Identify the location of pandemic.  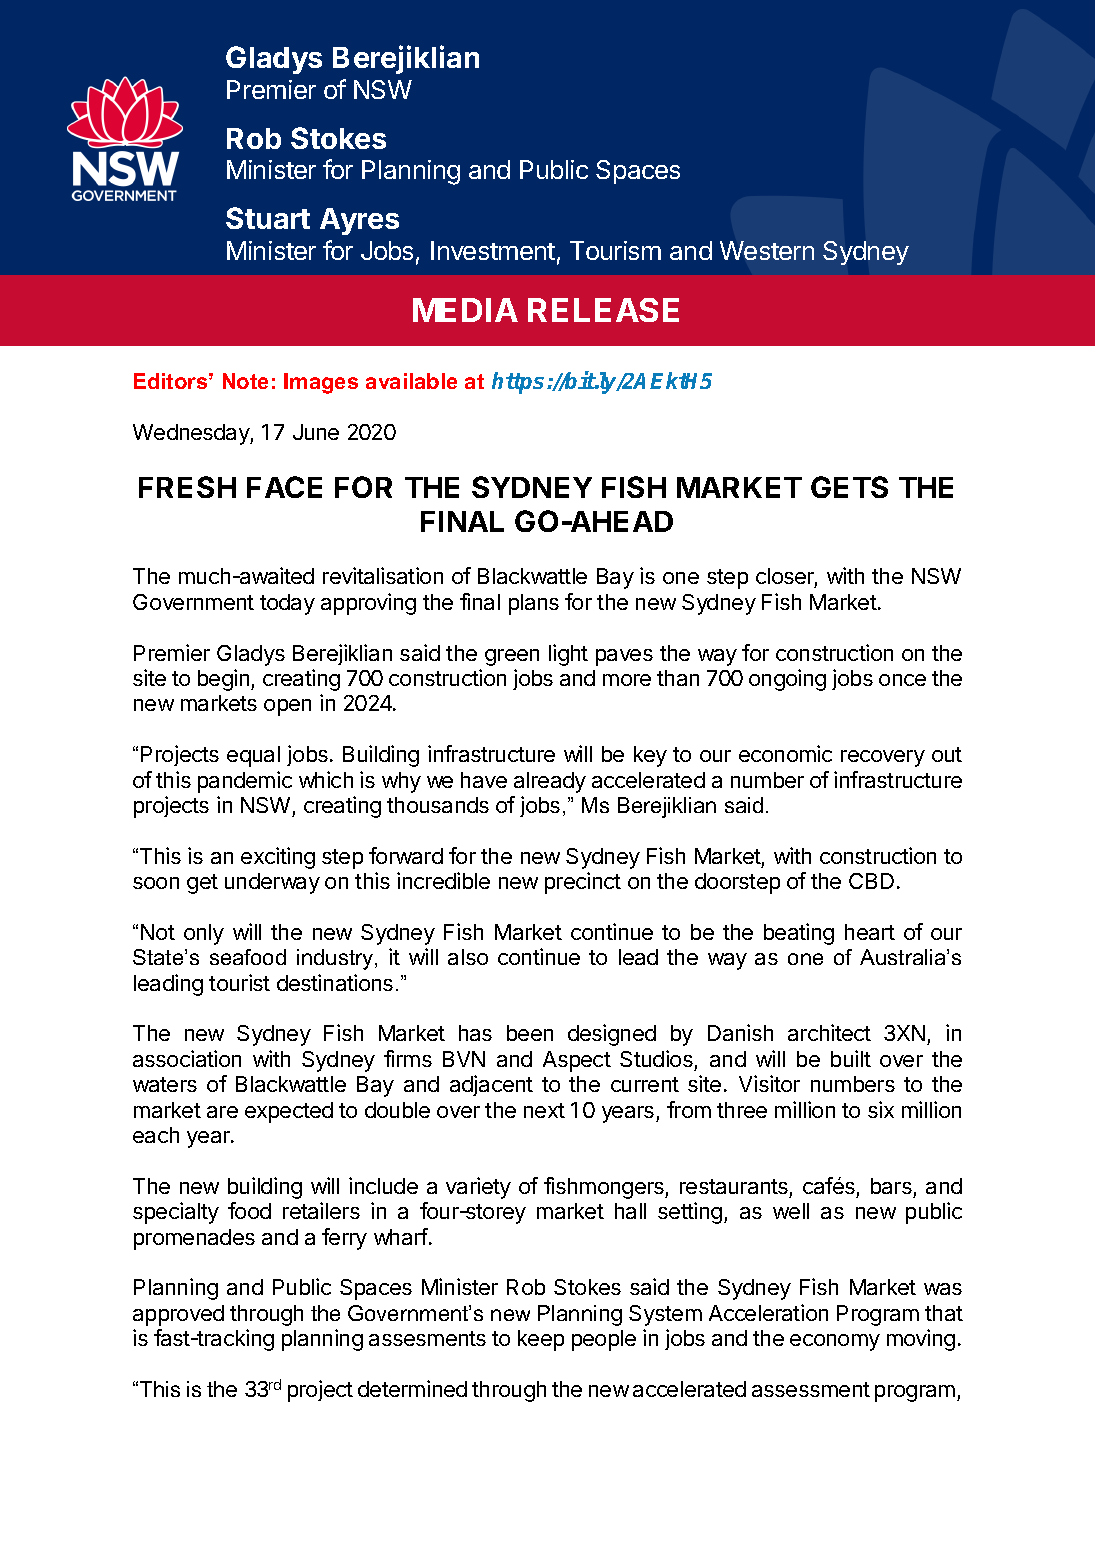
(245, 782).
